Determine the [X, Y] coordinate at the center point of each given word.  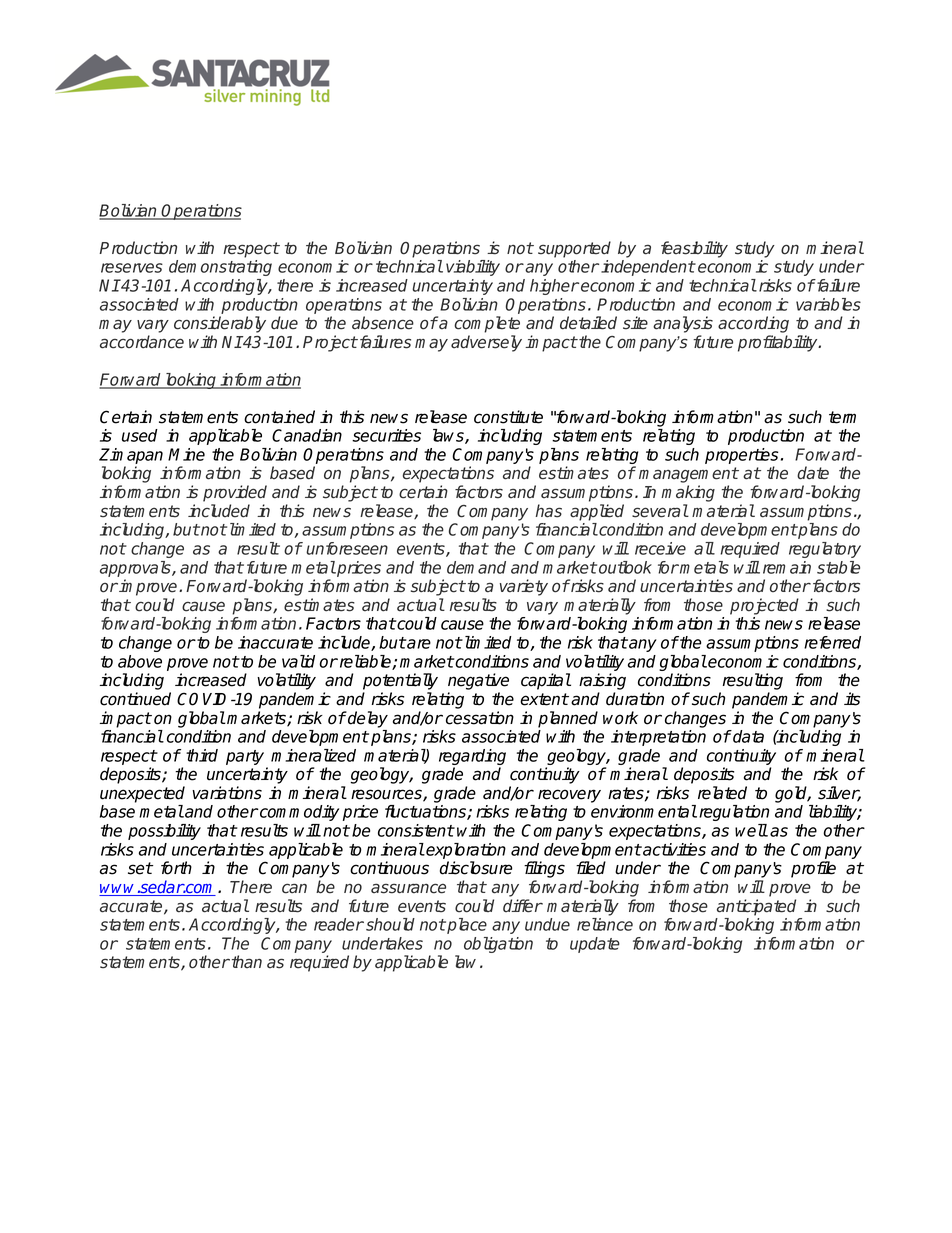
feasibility [694, 249]
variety [524, 587]
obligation [498, 945]
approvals [136, 569]
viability [473, 268]
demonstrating [220, 268]
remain [787, 567]
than [245, 961]
